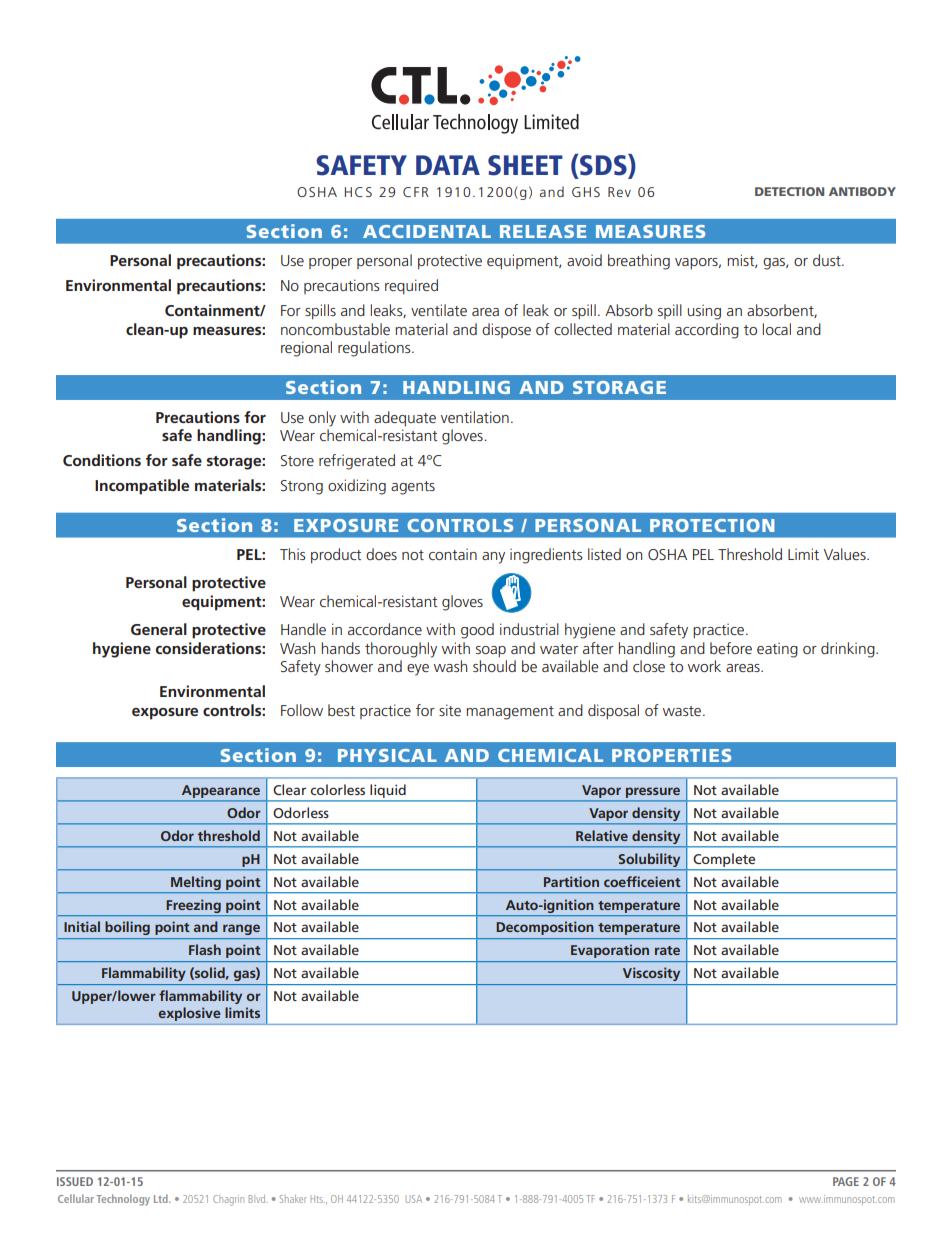 The width and height of the image is (952, 1233). Describe the element at coordinates (651, 974) in the image. I see `Viscosity` at that location.
